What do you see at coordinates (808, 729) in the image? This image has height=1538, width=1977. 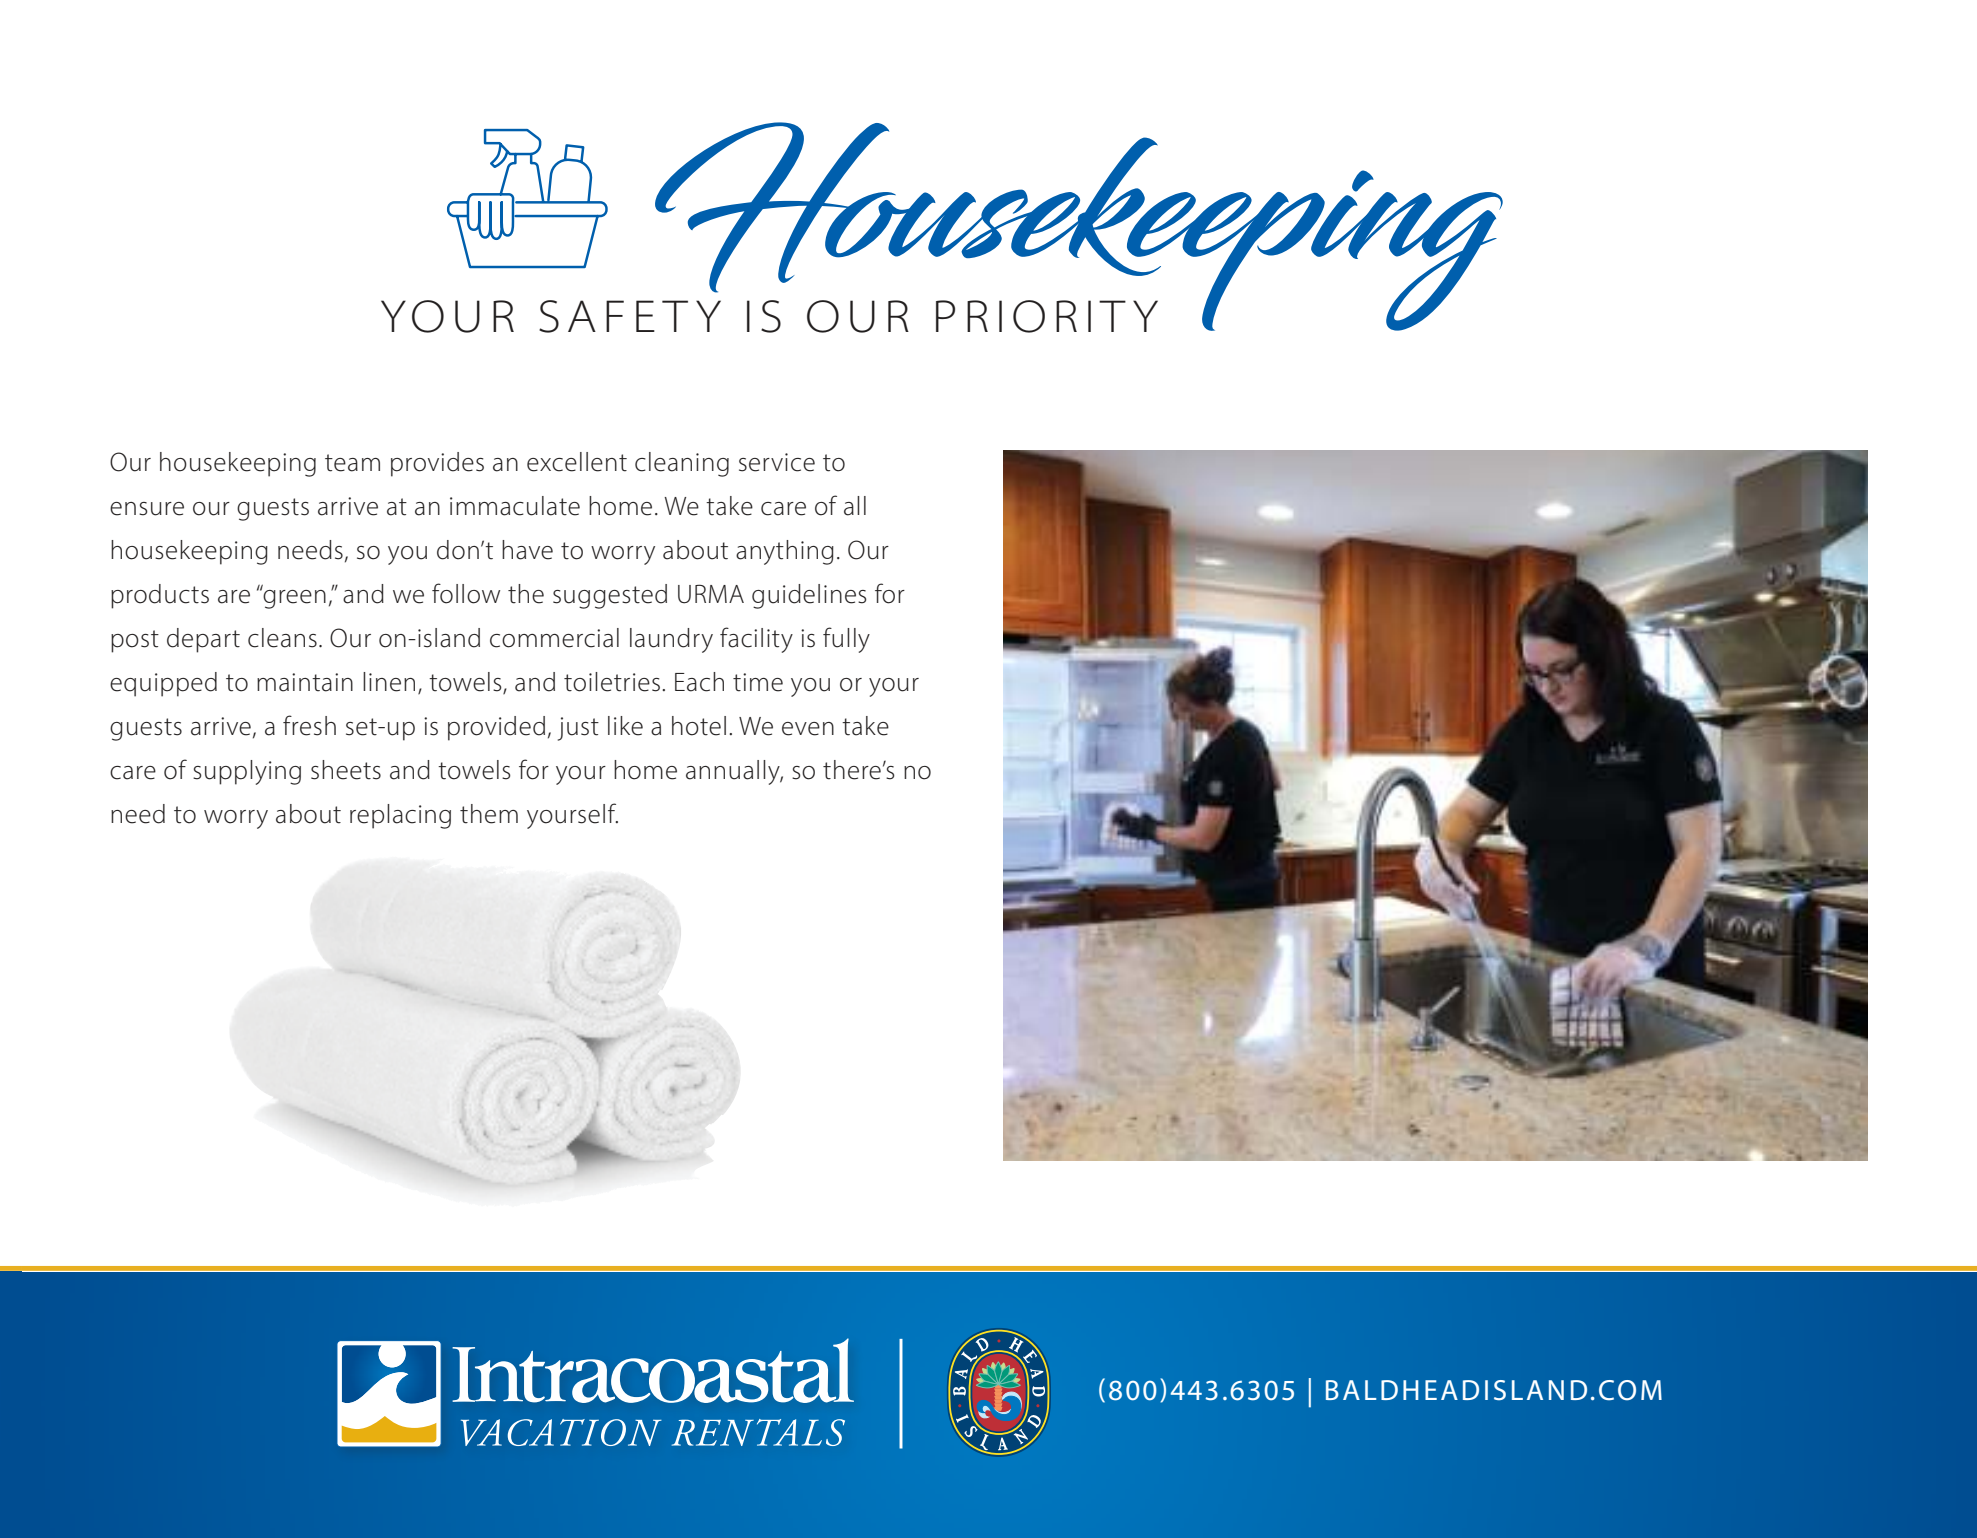 I see `even` at bounding box center [808, 729].
